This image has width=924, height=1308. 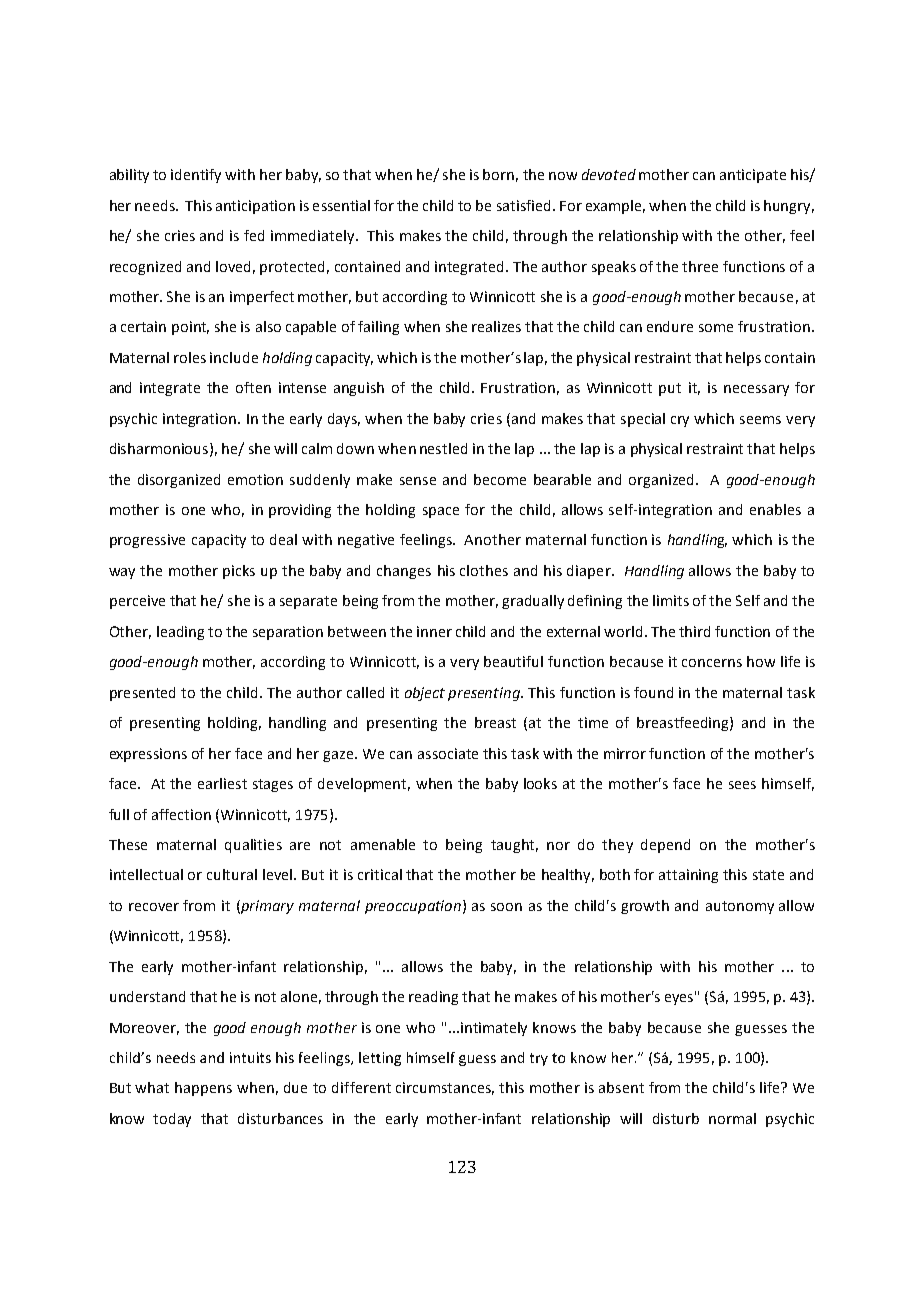 What do you see at coordinates (443, 448) in the image?
I see `nestled` at bounding box center [443, 448].
